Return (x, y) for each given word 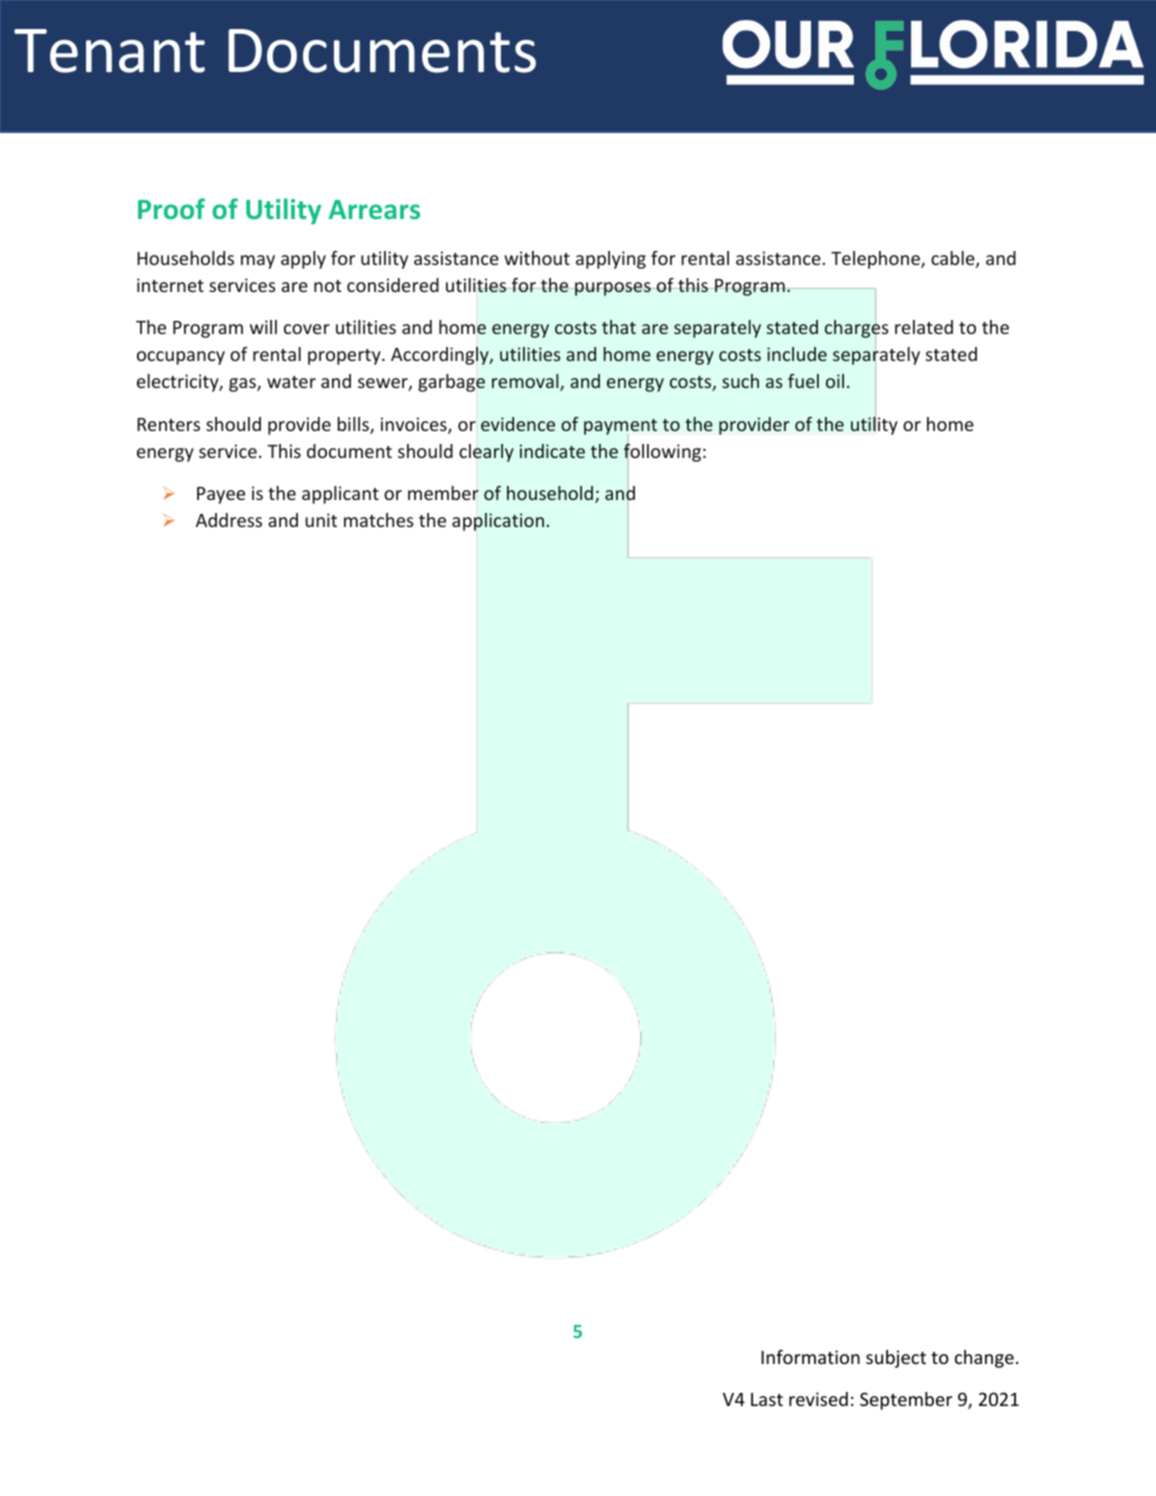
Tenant (109, 51)
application (498, 522)
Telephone (876, 260)
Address (229, 520)
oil (835, 381)
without (537, 258)
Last (767, 1399)
